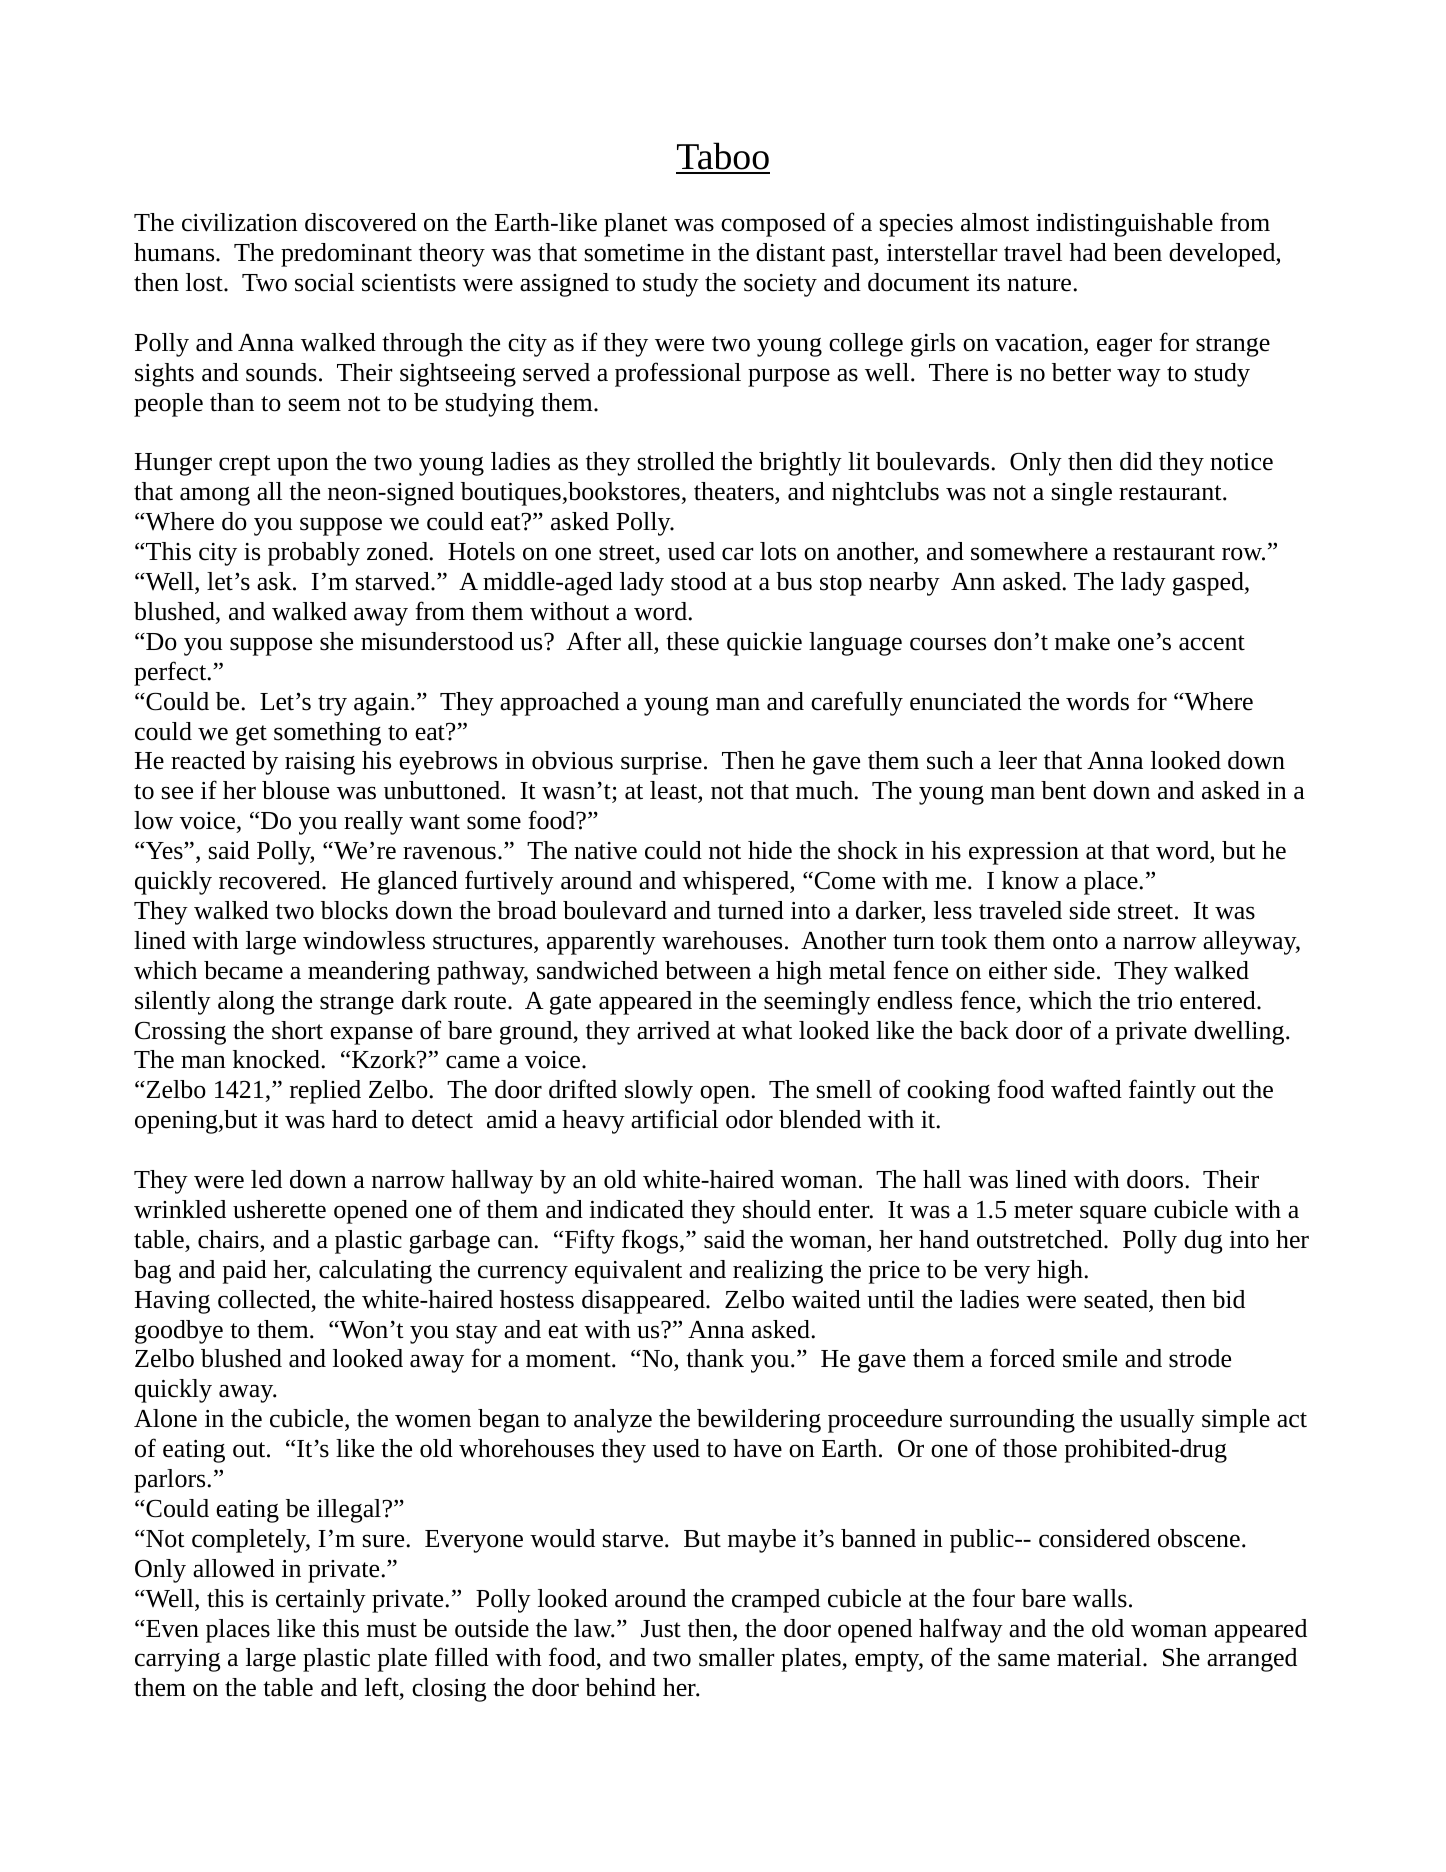 This screenshot has height=1872, width=1446. I want to click on onto, so click(1075, 942).
